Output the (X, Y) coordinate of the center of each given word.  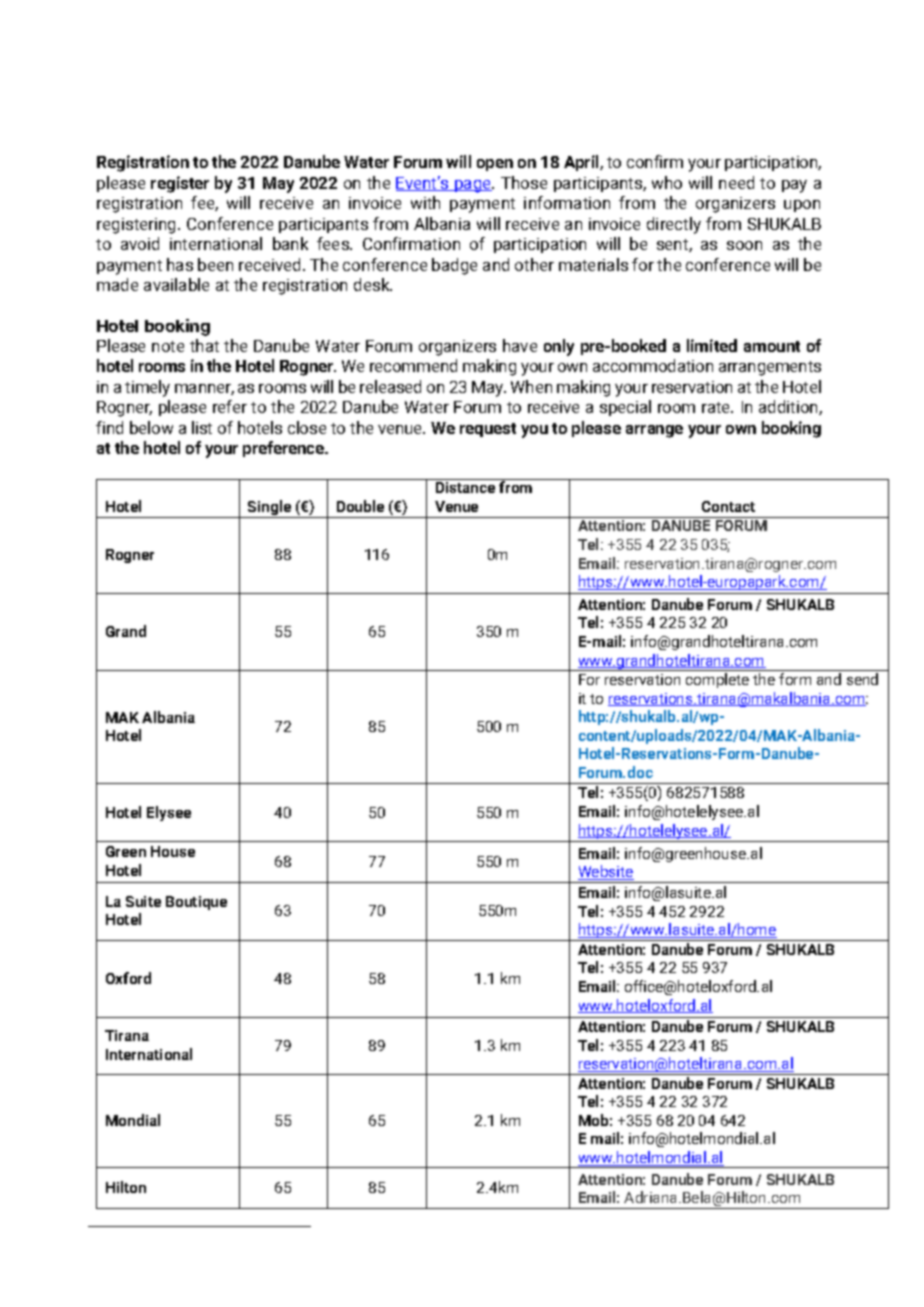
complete (717, 680)
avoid (140, 243)
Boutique (196, 903)
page (473, 186)
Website (606, 872)
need (736, 182)
